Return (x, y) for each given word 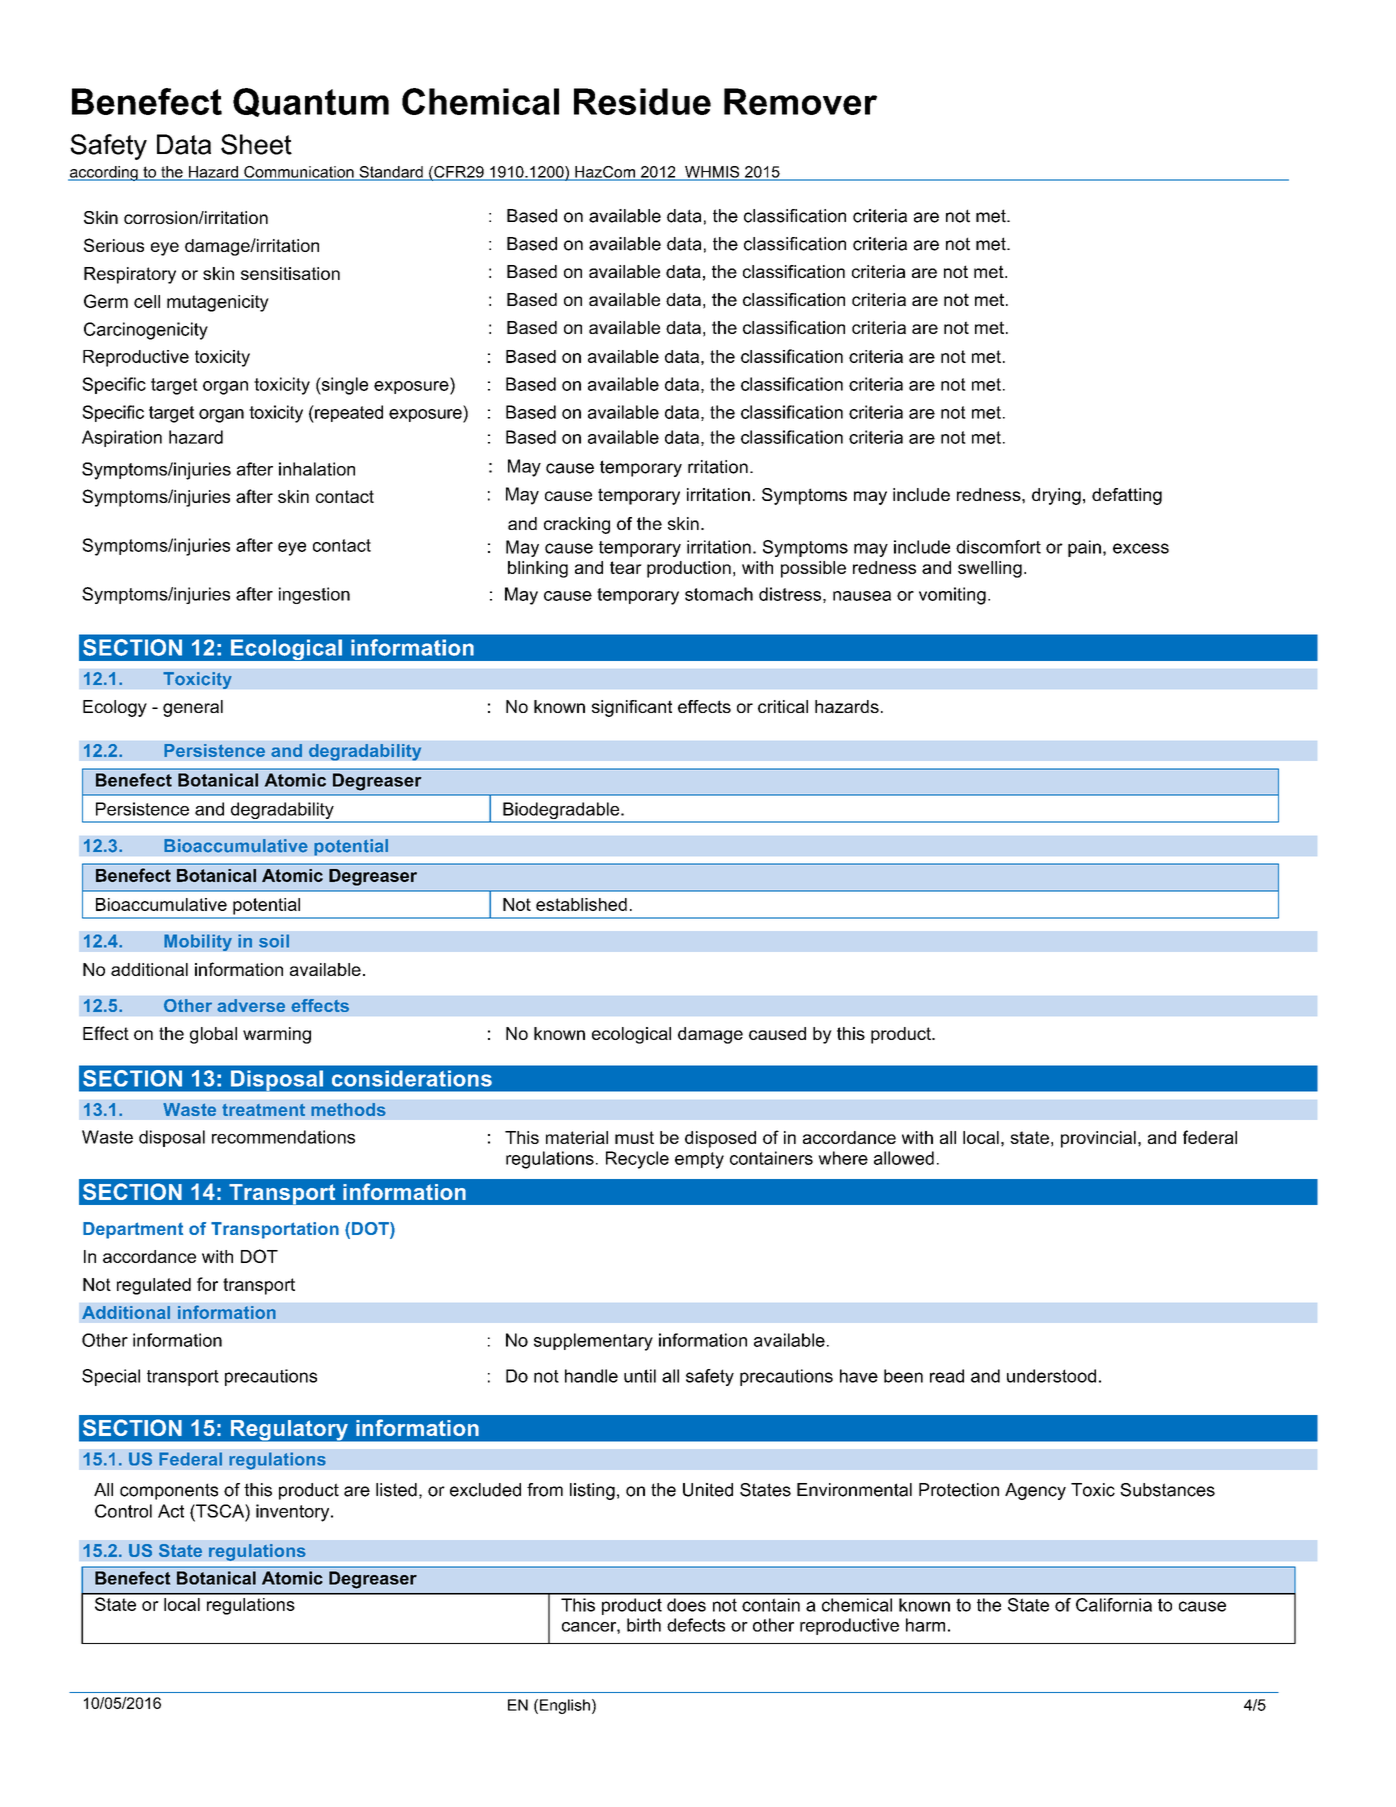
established (581, 904)
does (686, 1605)
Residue (642, 101)
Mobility (198, 942)
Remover (800, 101)
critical (783, 706)
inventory (294, 1513)
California (1114, 1605)
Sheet (256, 144)
